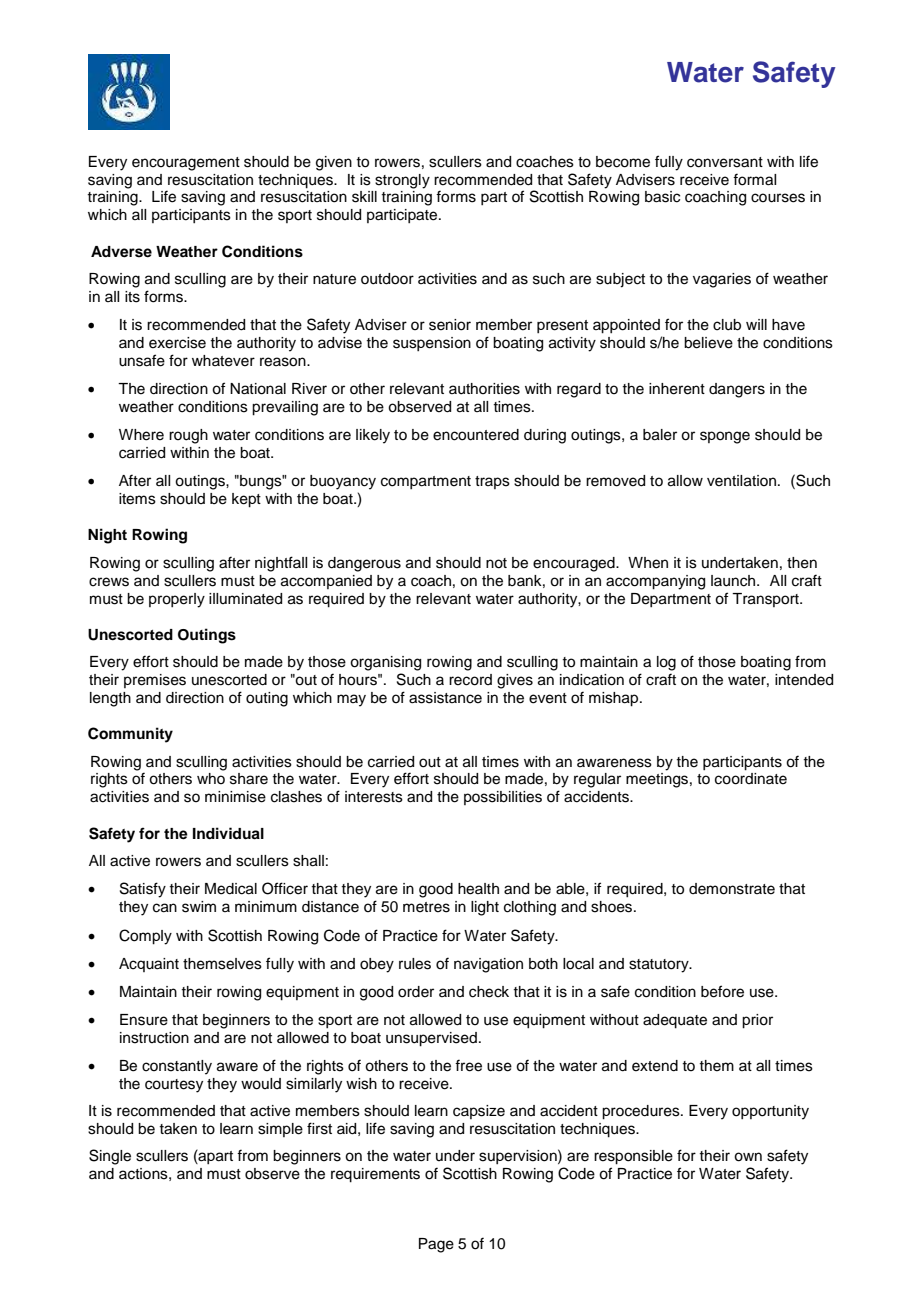 The height and width of the page is (1308, 924). Describe the element at coordinates (186, 164) in the page. I see `encouragement` at that location.
